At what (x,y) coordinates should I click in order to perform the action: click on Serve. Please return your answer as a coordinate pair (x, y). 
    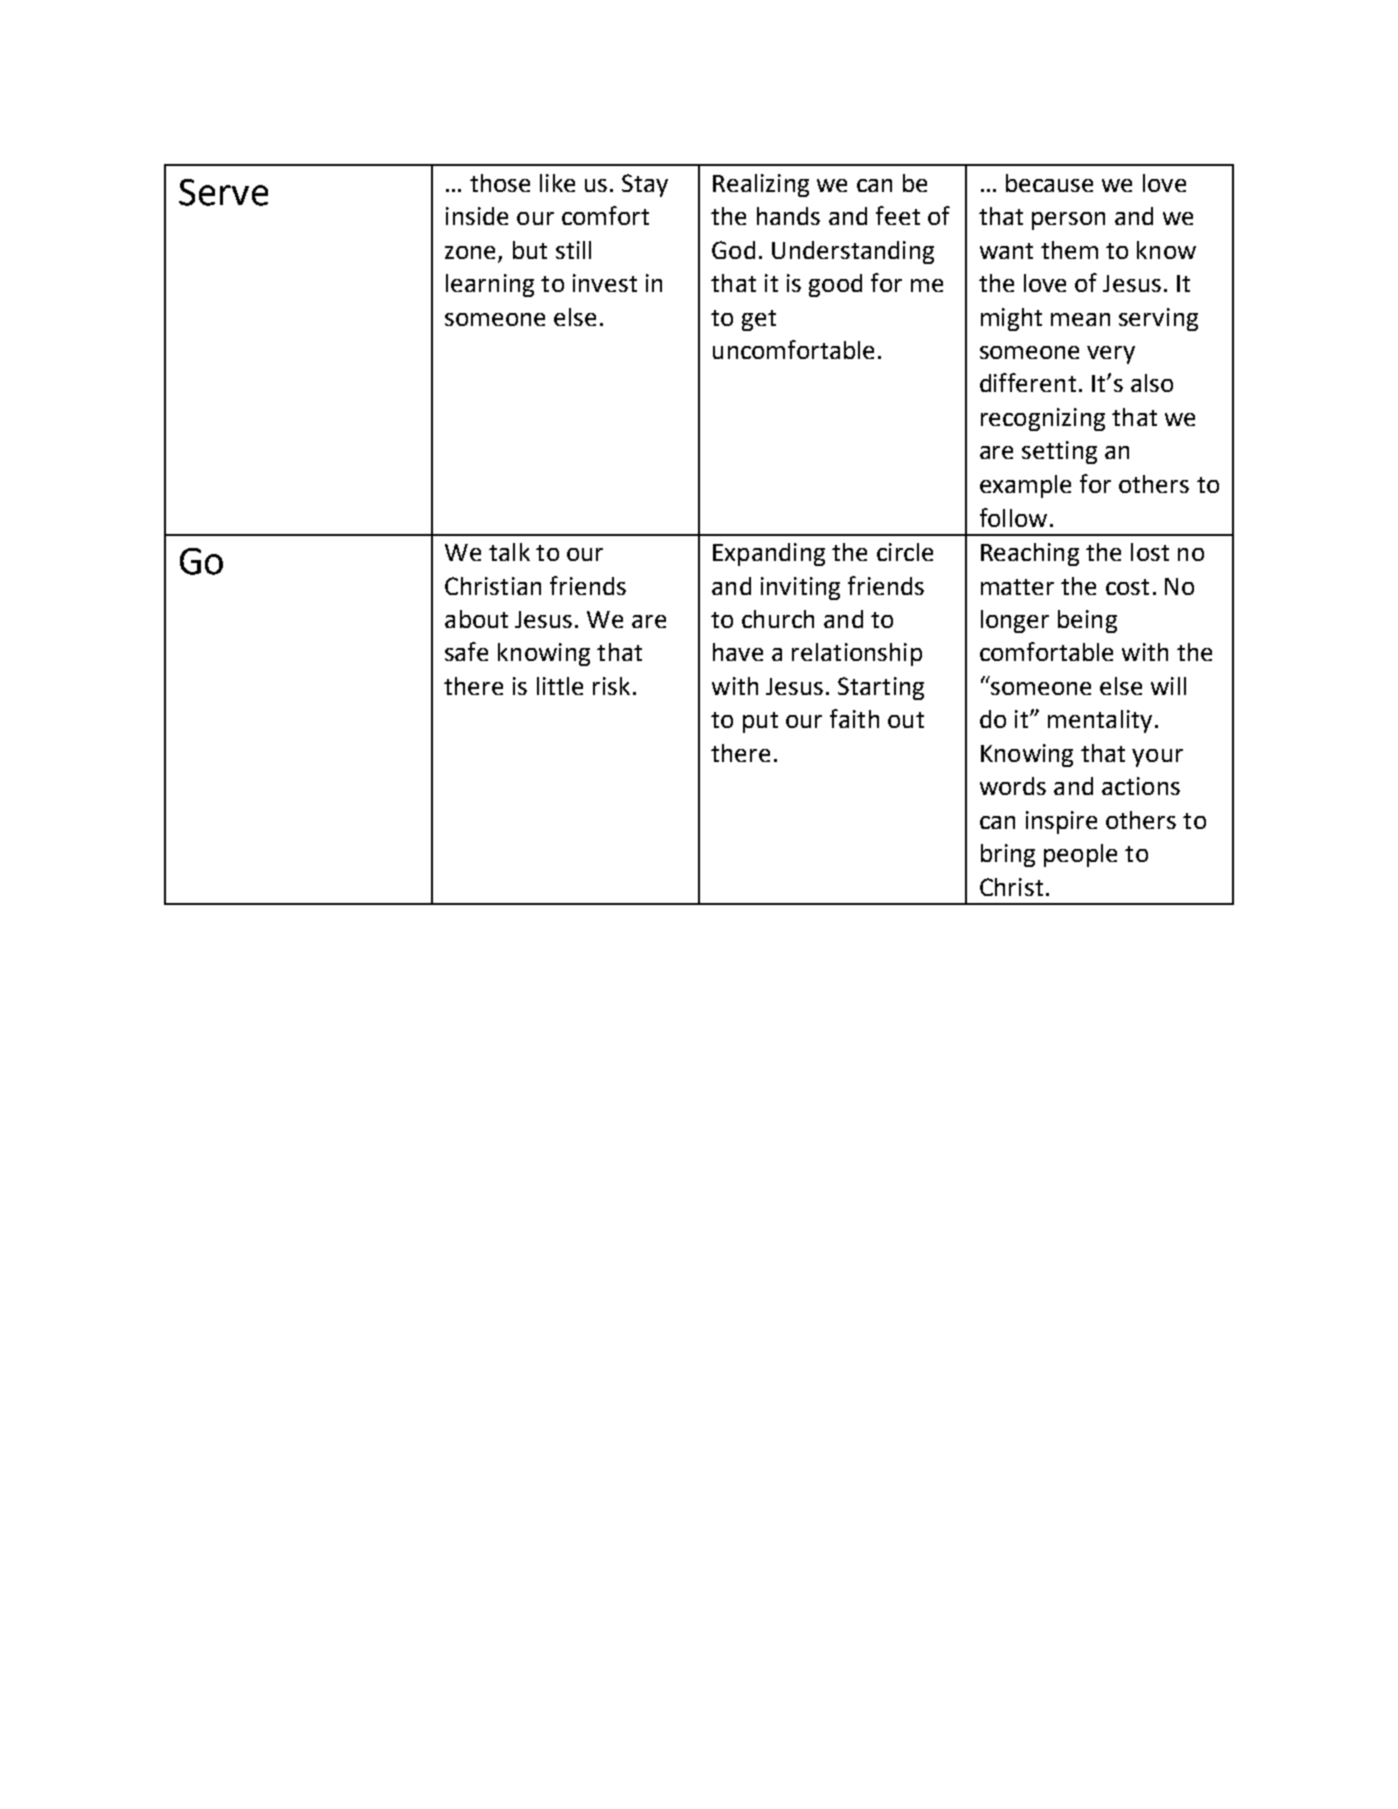
    Looking at the image, I should click on (223, 192).
